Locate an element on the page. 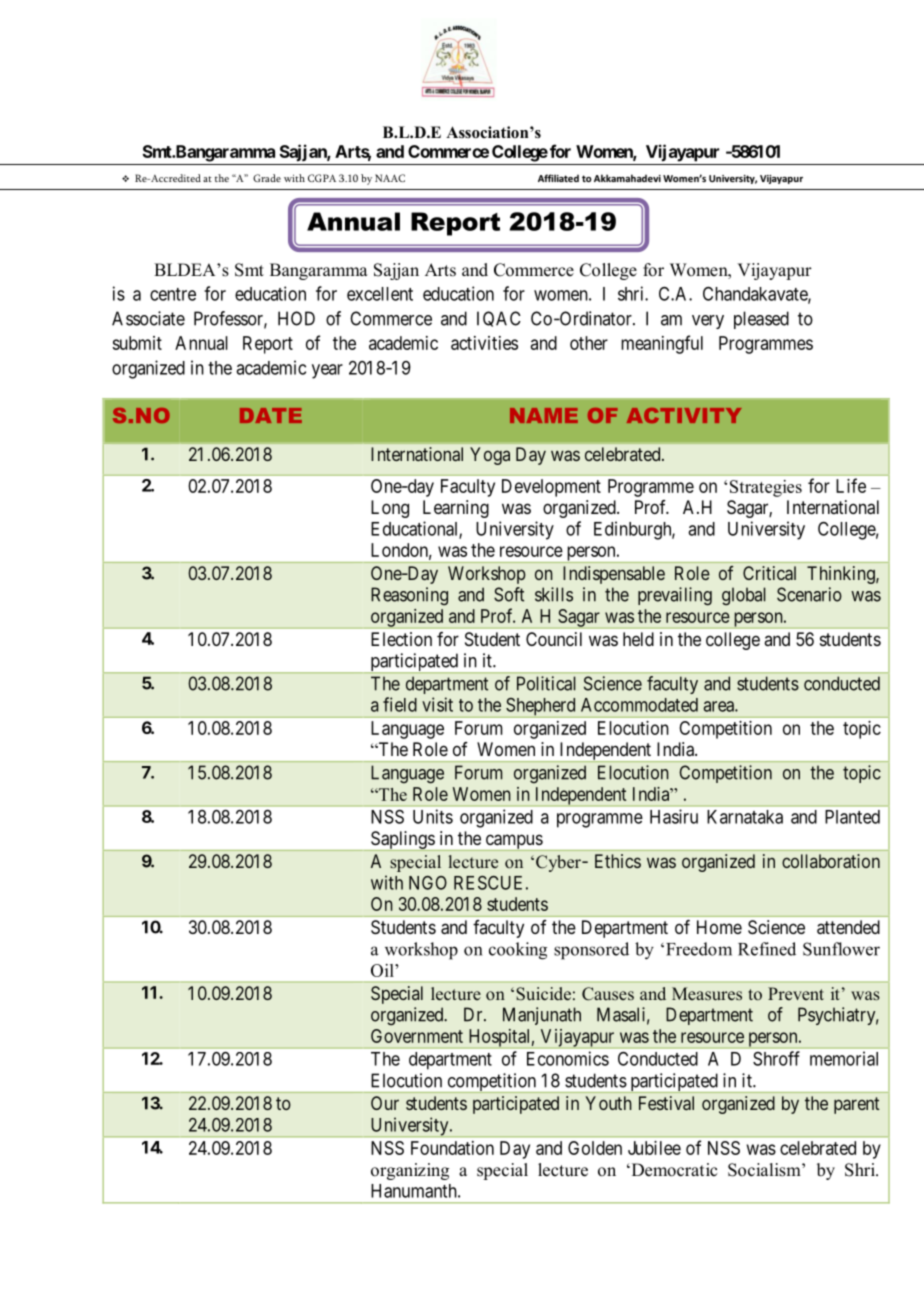  Socialism is located at coordinates (765, 1170).
